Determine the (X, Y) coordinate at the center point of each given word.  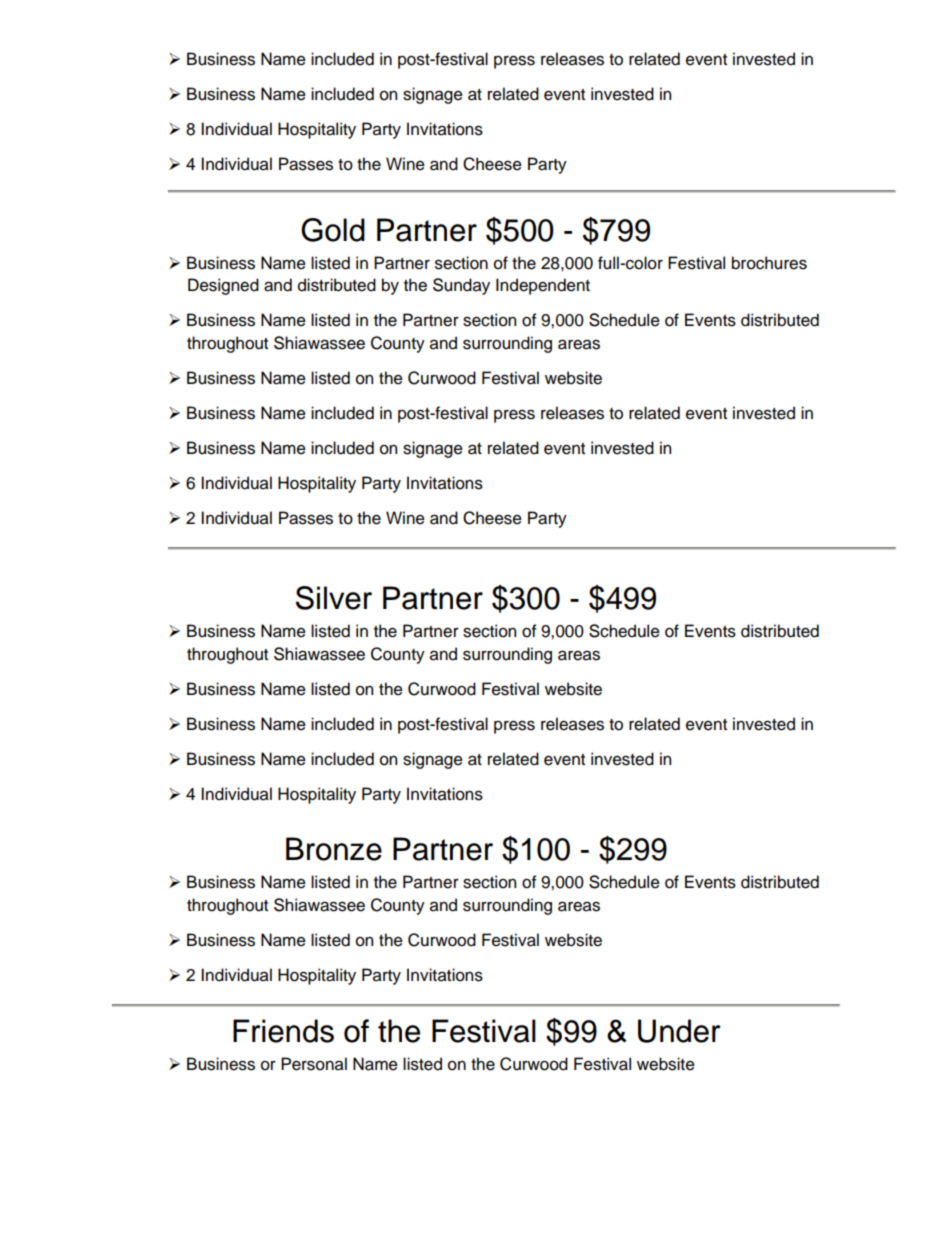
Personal (314, 1064)
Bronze (334, 849)
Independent (543, 286)
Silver (334, 598)
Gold (333, 230)
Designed (223, 286)
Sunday (461, 286)
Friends (283, 1031)
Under (679, 1031)
